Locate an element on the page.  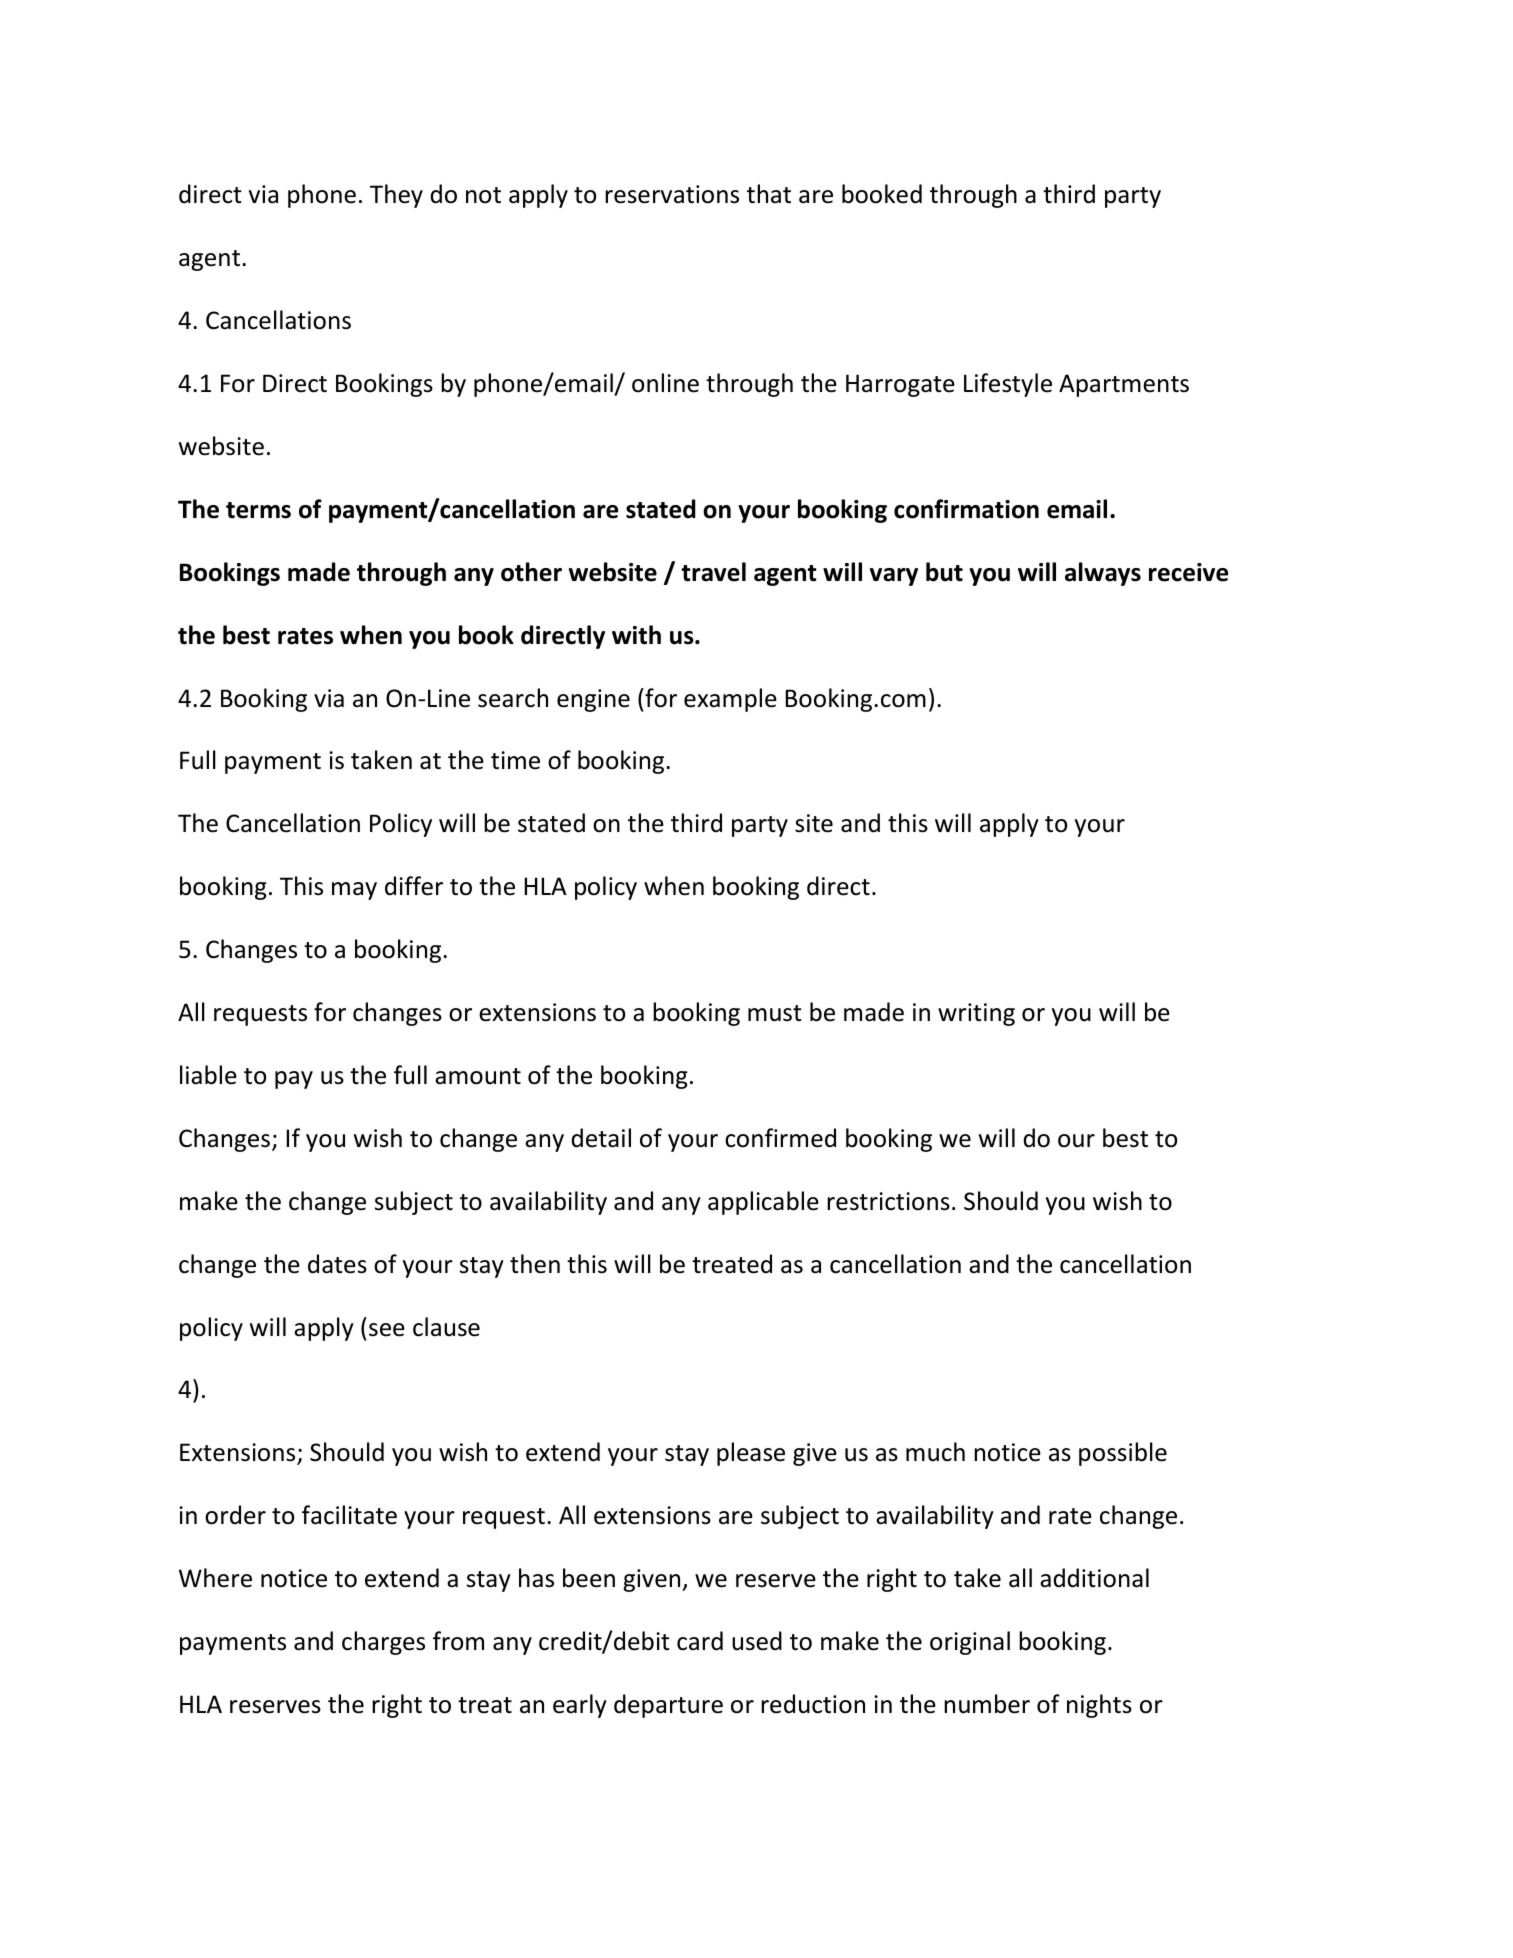
charges is located at coordinates (383, 1643).
